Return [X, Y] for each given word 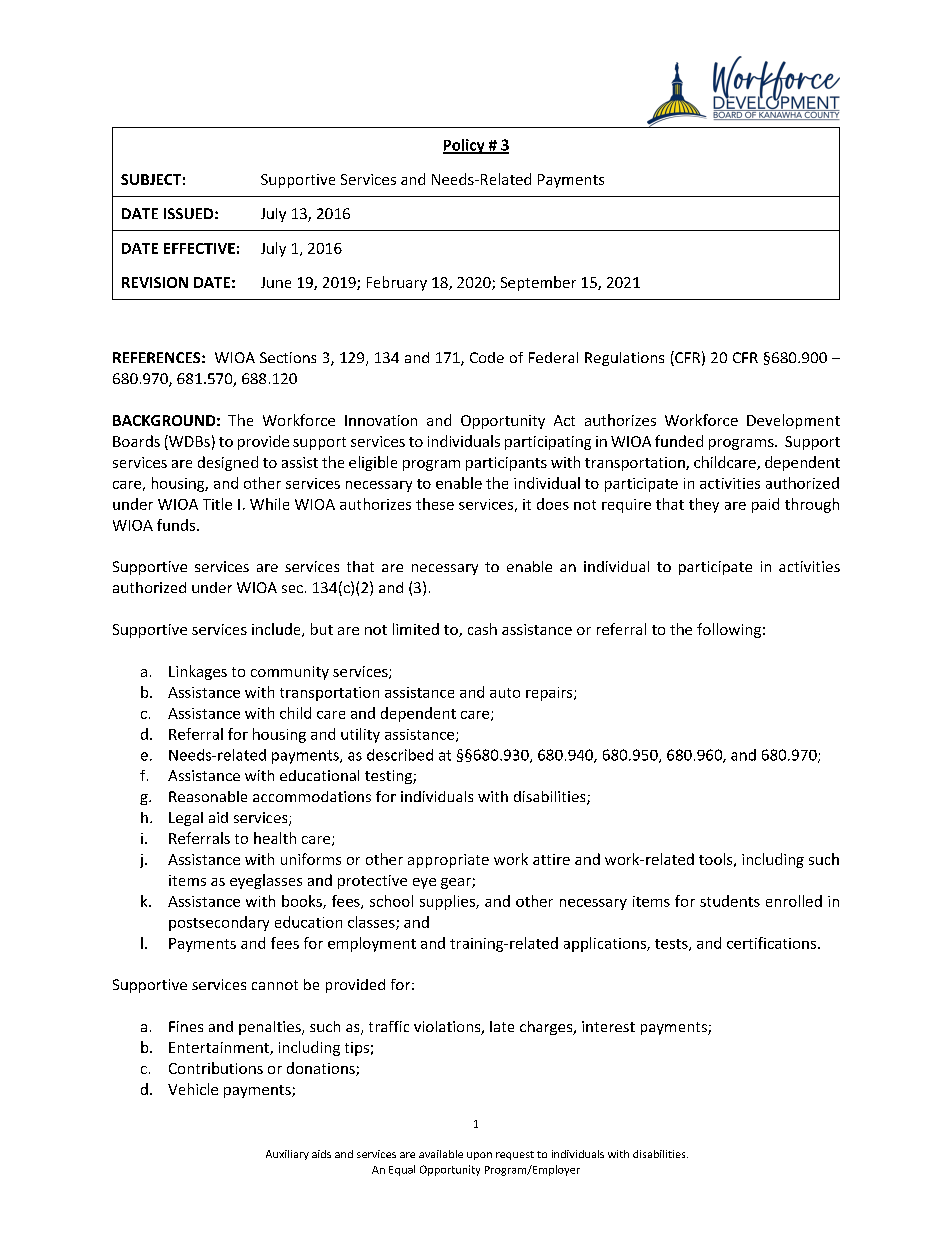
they [704, 505]
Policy [465, 146]
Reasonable [208, 796]
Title [217, 504]
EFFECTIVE [199, 248]
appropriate [448, 861]
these [435, 504]
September [538, 283]
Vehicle [193, 1089]
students [730, 901]
